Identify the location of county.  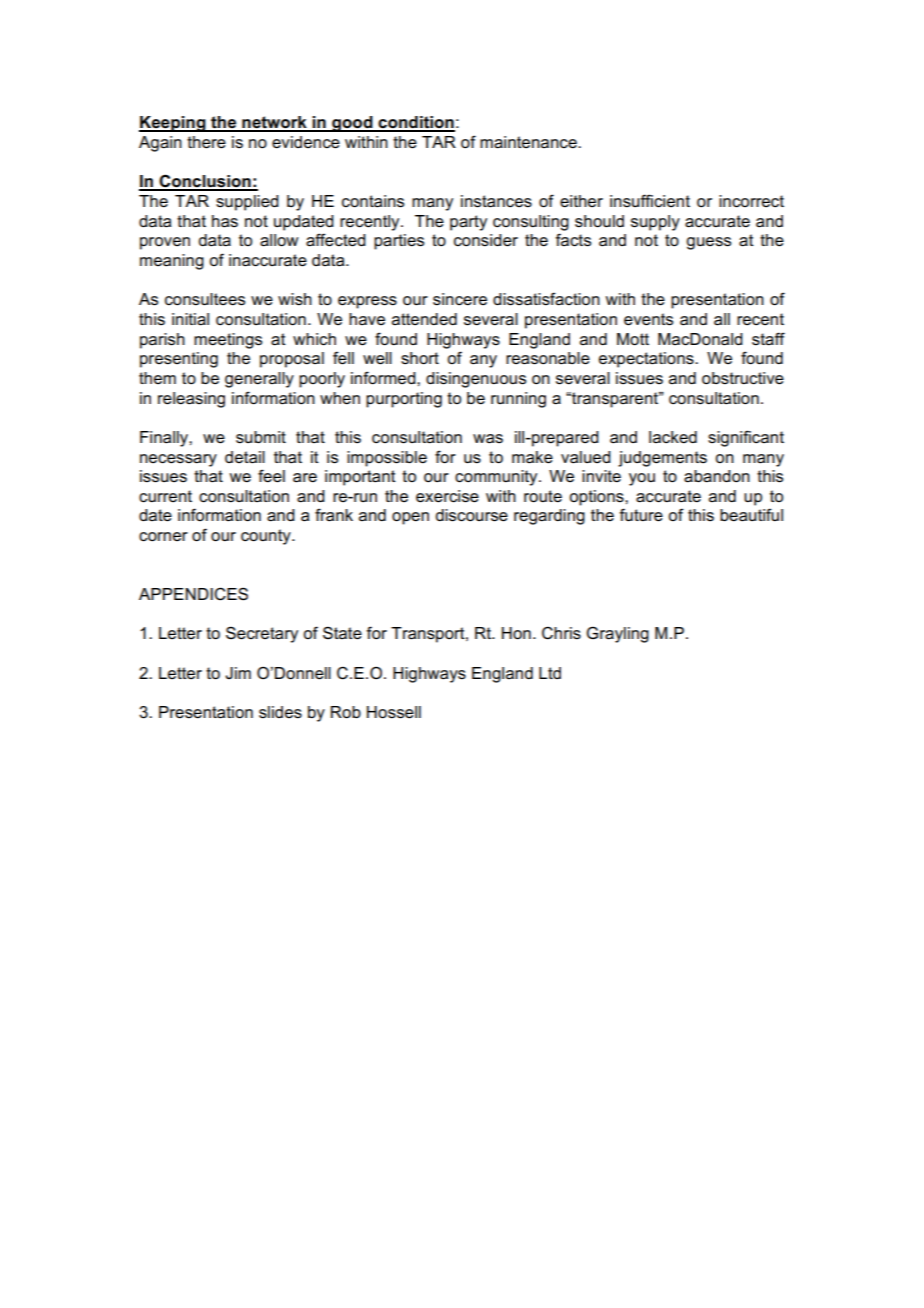
(267, 537).
